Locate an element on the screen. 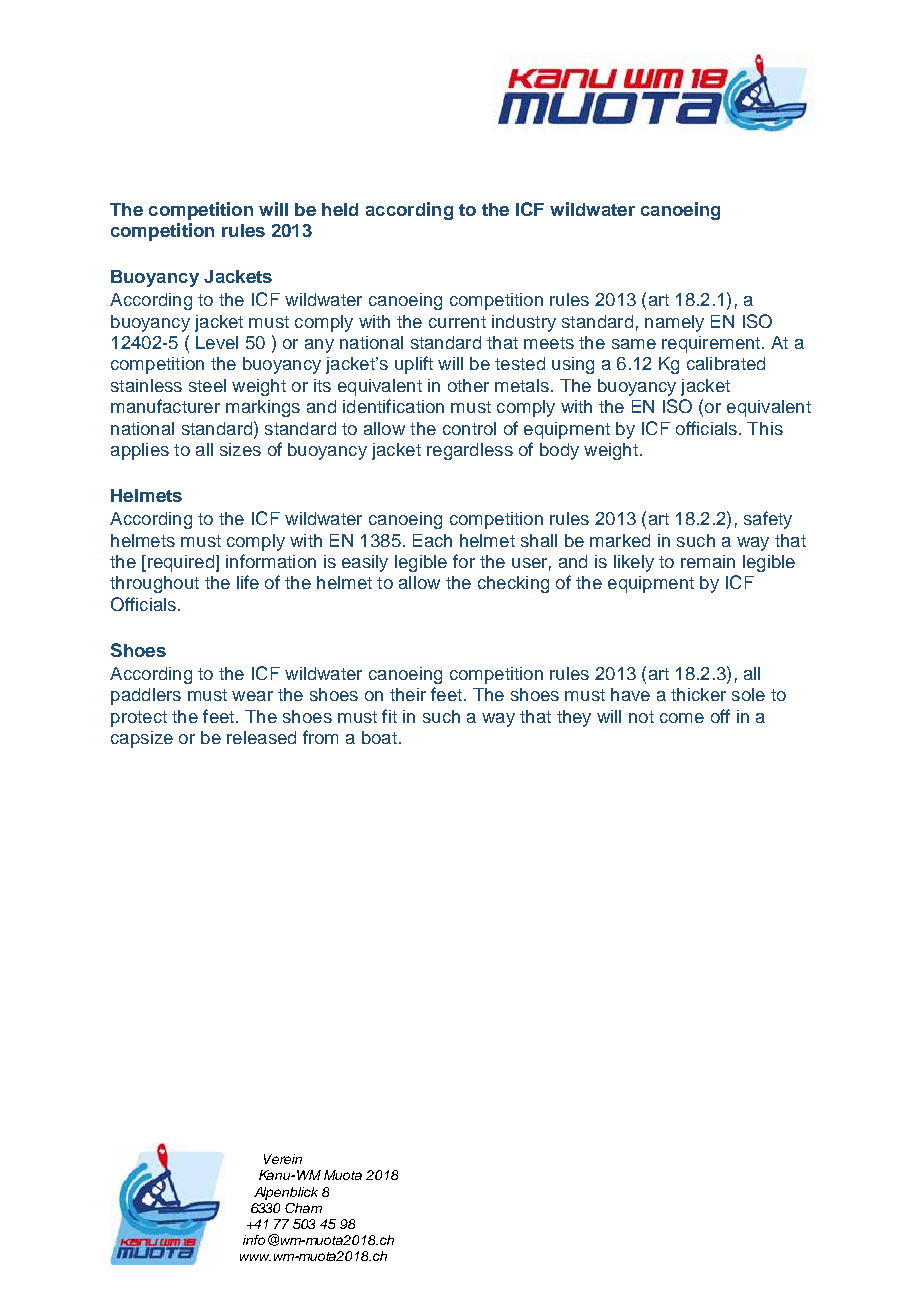 The width and height of the screenshot is (924, 1308). not is located at coordinates (641, 717).
